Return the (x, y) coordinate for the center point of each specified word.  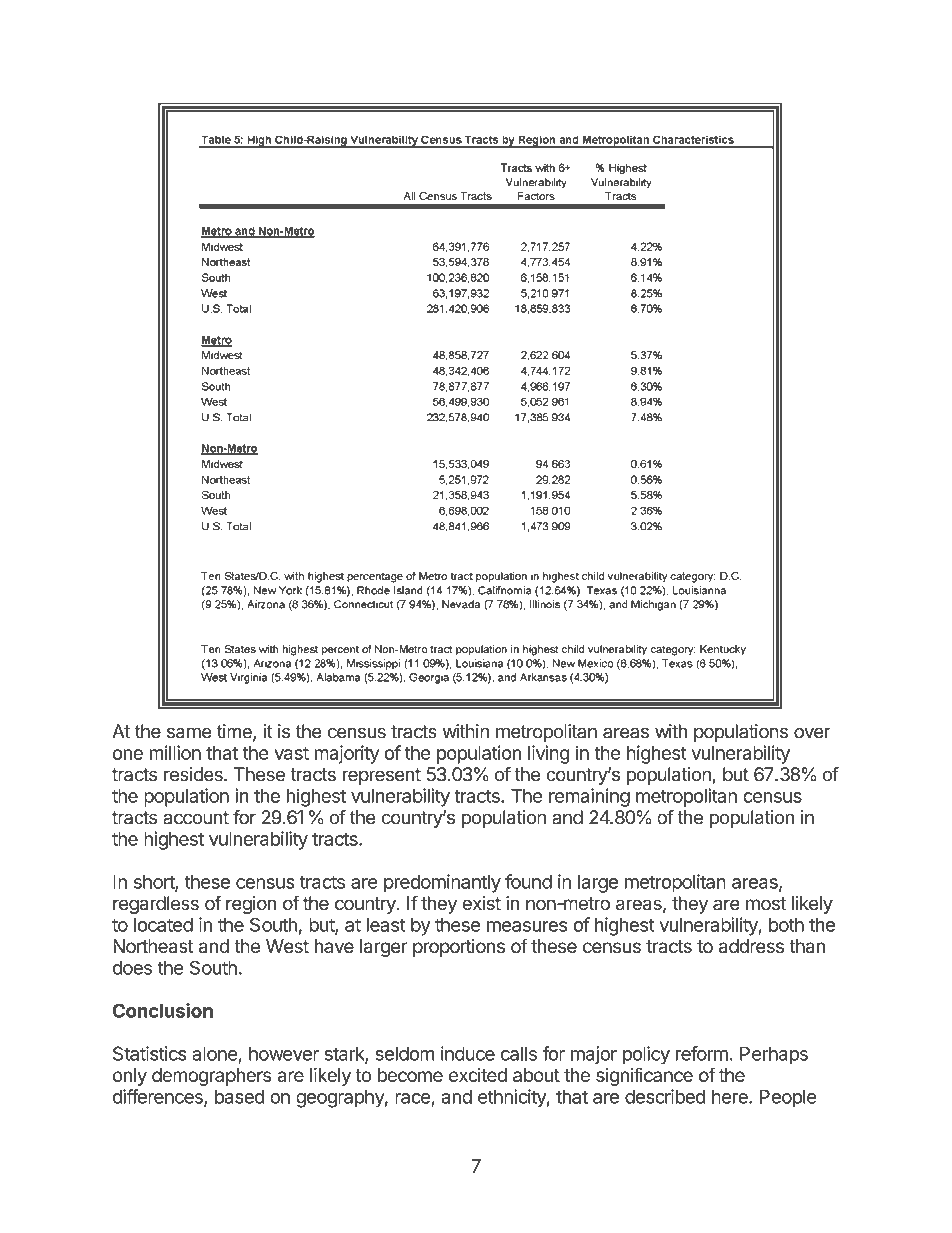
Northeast (153, 946)
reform (702, 1053)
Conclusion (162, 1010)
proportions (459, 948)
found (528, 881)
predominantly (442, 883)
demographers (211, 1077)
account (196, 818)
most (766, 904)
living (549, 754)
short (155, 883)
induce (468, 1053)
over (812, 733)
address (751, 946)
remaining (589, 797)
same (189, 733)
